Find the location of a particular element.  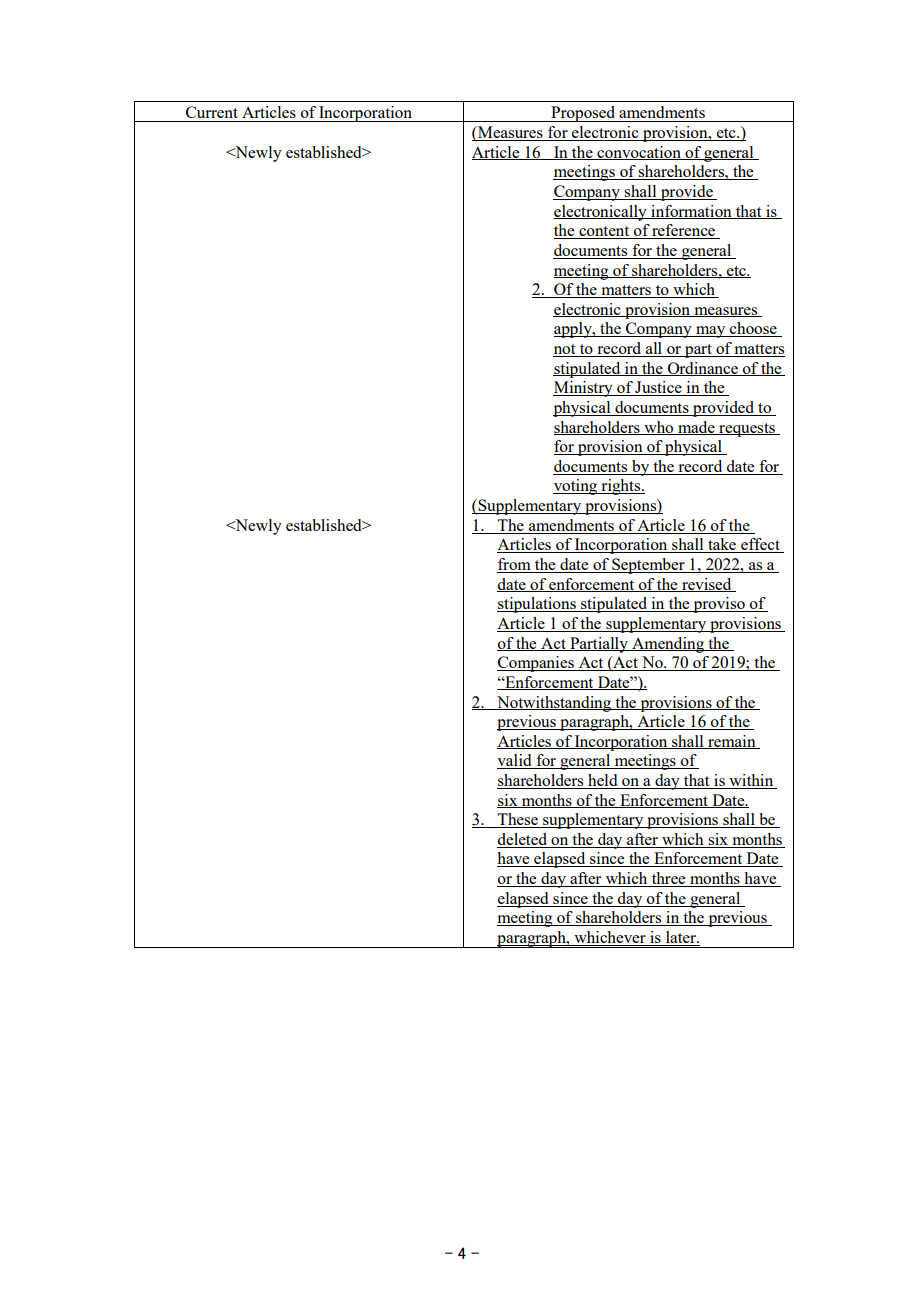

revised is located at coordinates (707, 585).
